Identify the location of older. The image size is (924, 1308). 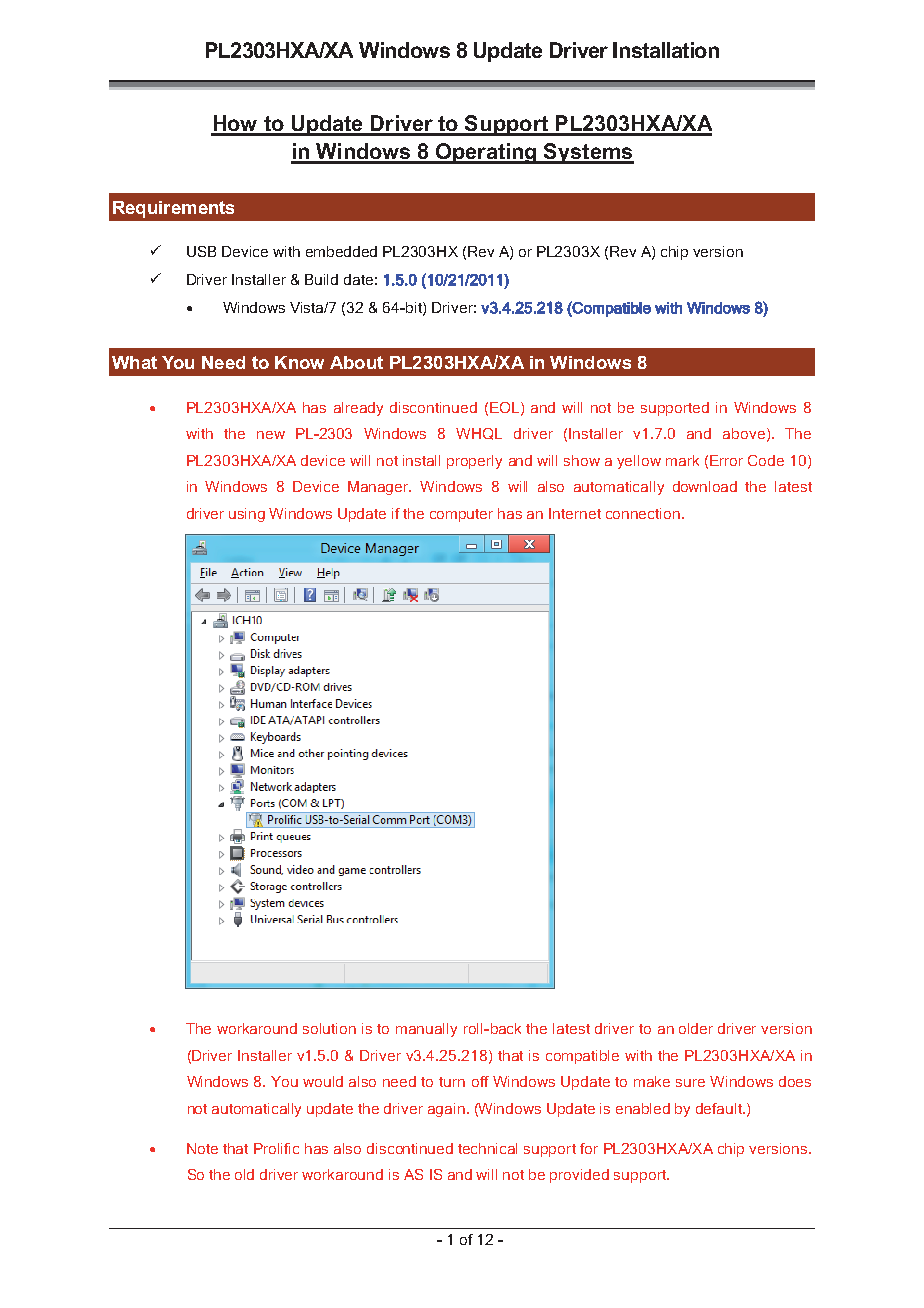
(696, 1028).
